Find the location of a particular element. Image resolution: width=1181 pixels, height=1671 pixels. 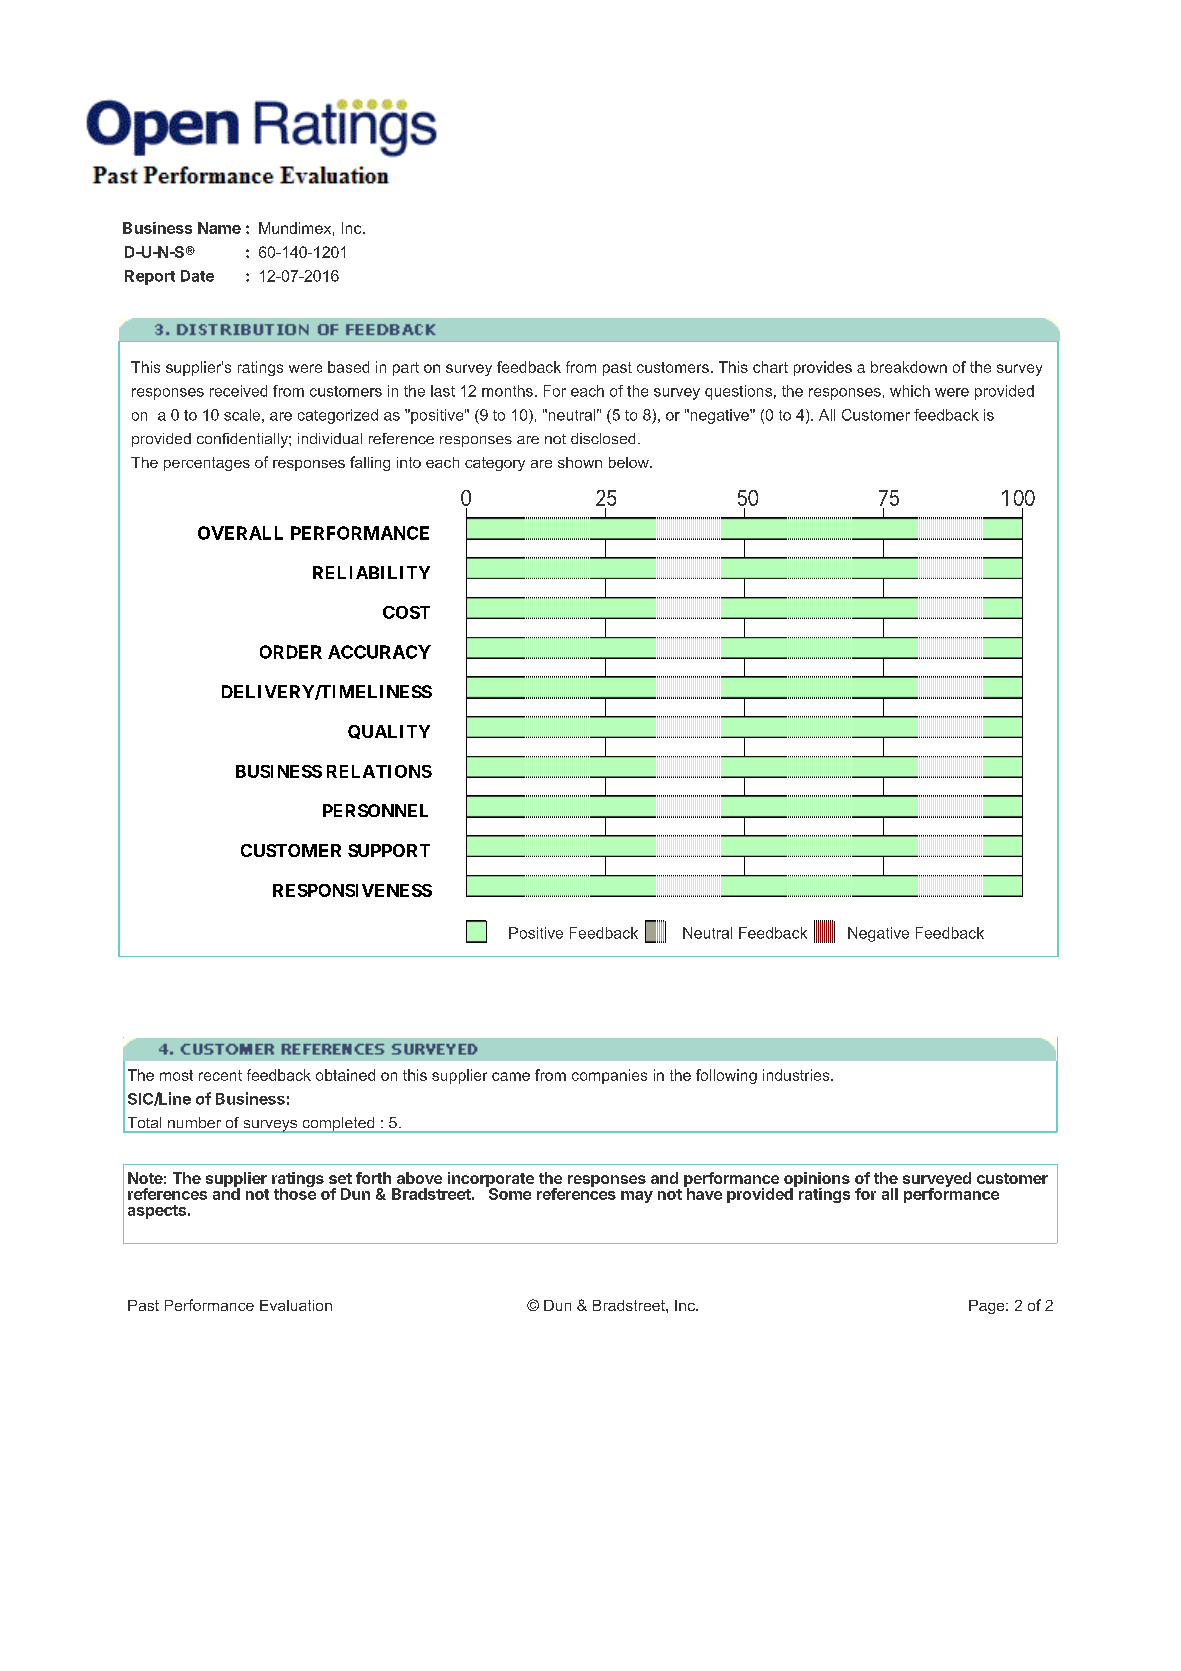

RELATIONS is located at coordinates (379, 771).
